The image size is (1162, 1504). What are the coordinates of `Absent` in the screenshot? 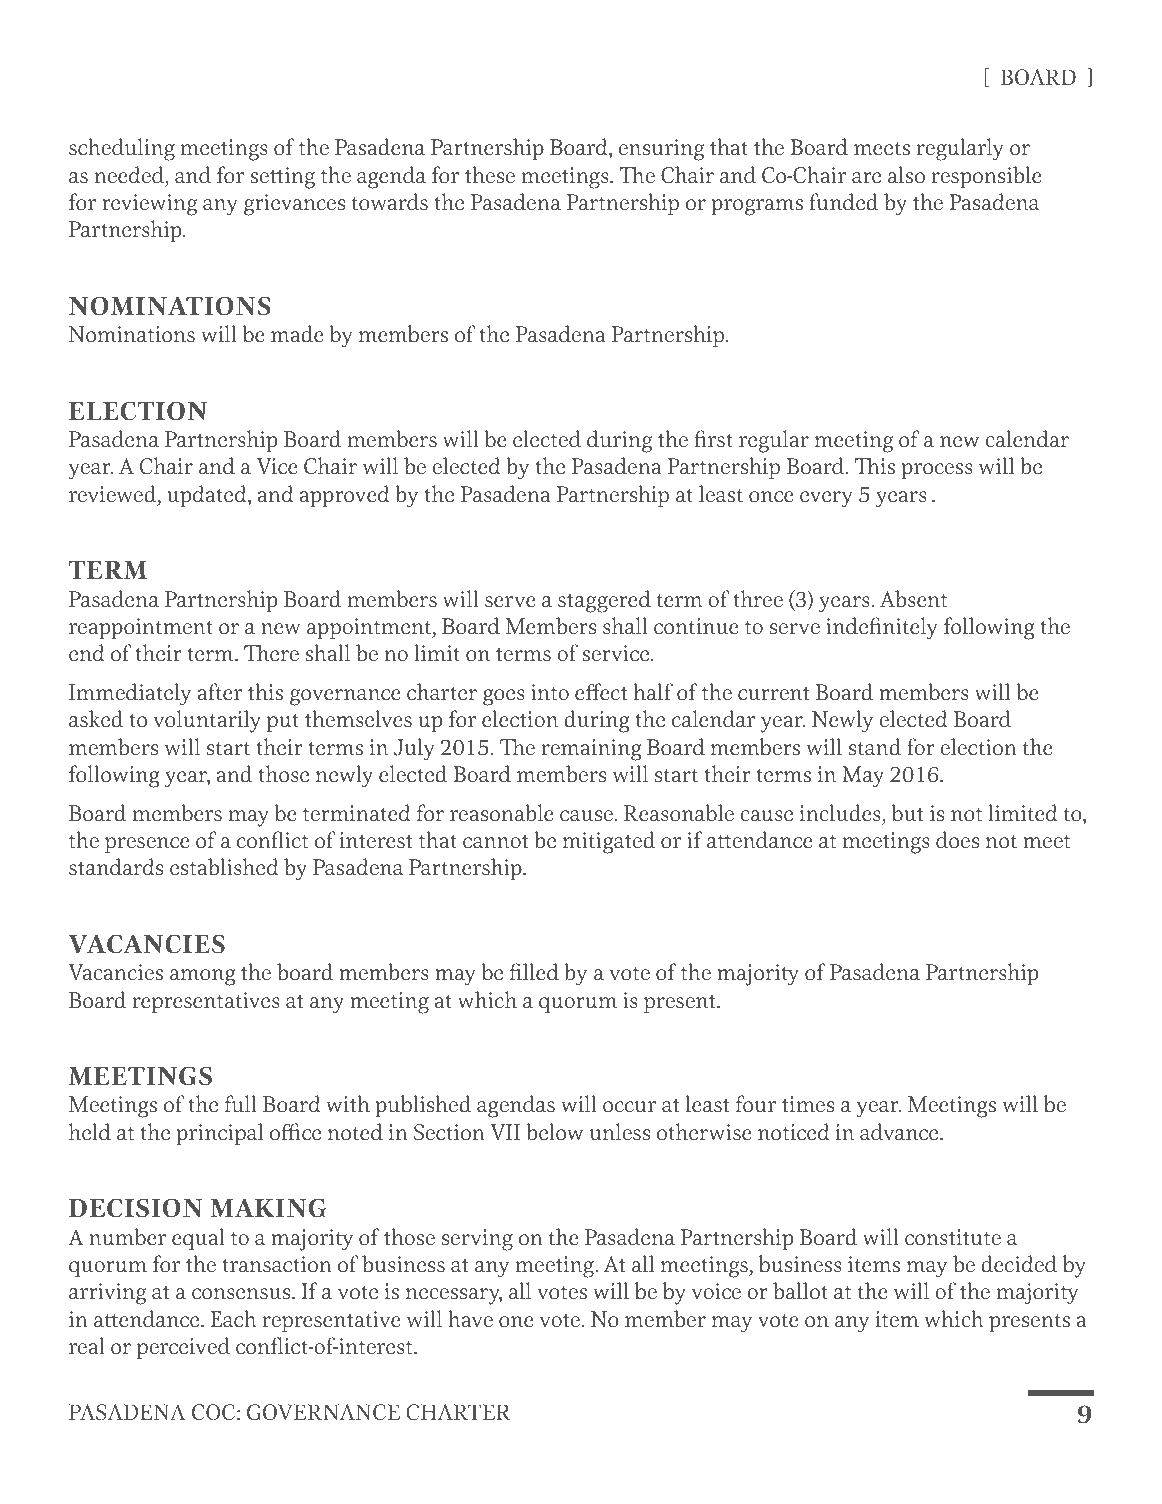 It's located at (914, 599).
